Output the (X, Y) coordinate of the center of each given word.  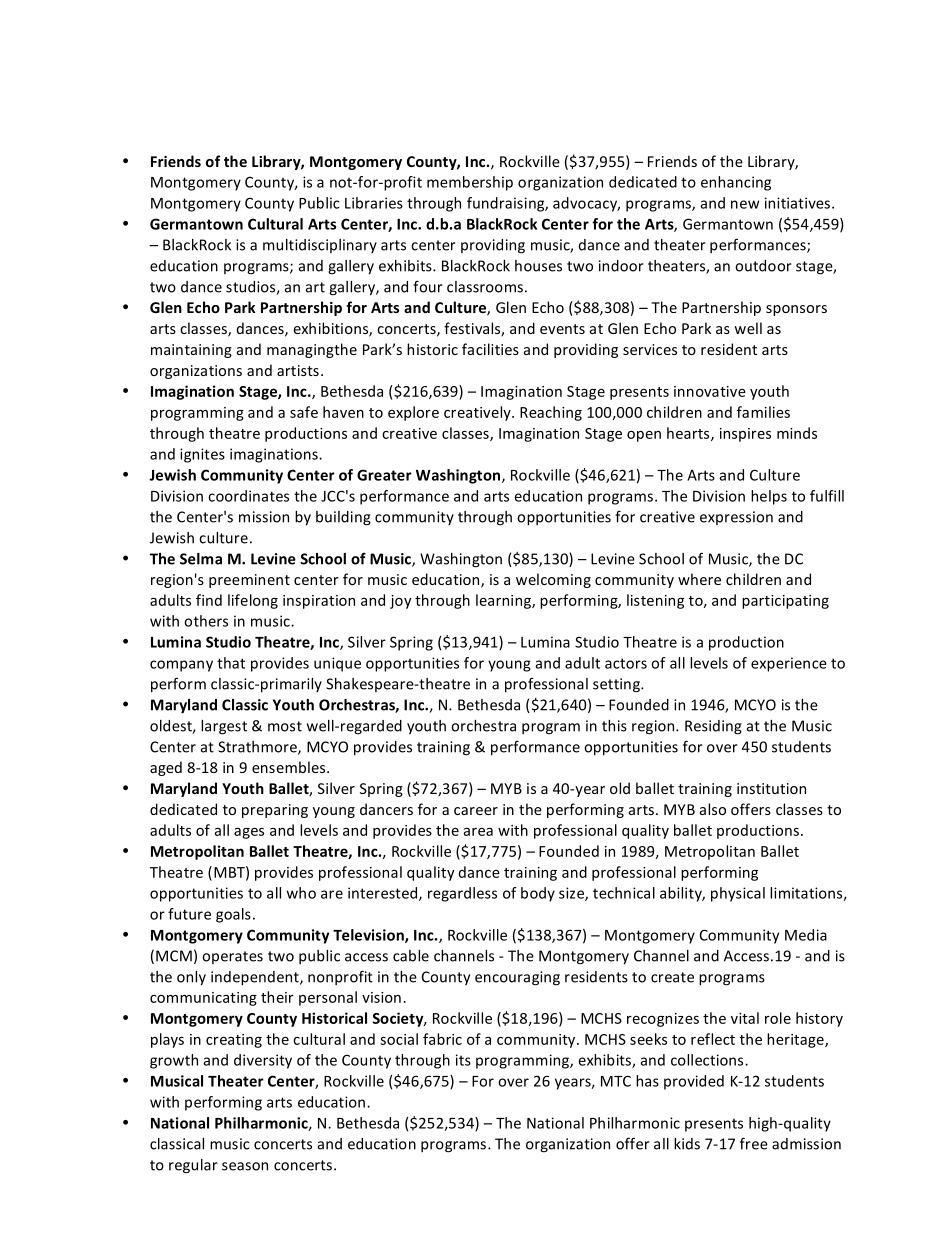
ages (249, 833)
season (245, 1166)
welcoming (553, 580)
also (713, 809)
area (478, 832)
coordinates (248, 496)
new (745, 204)
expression (736, 518)
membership (470, 183)
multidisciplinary (320, 246)
